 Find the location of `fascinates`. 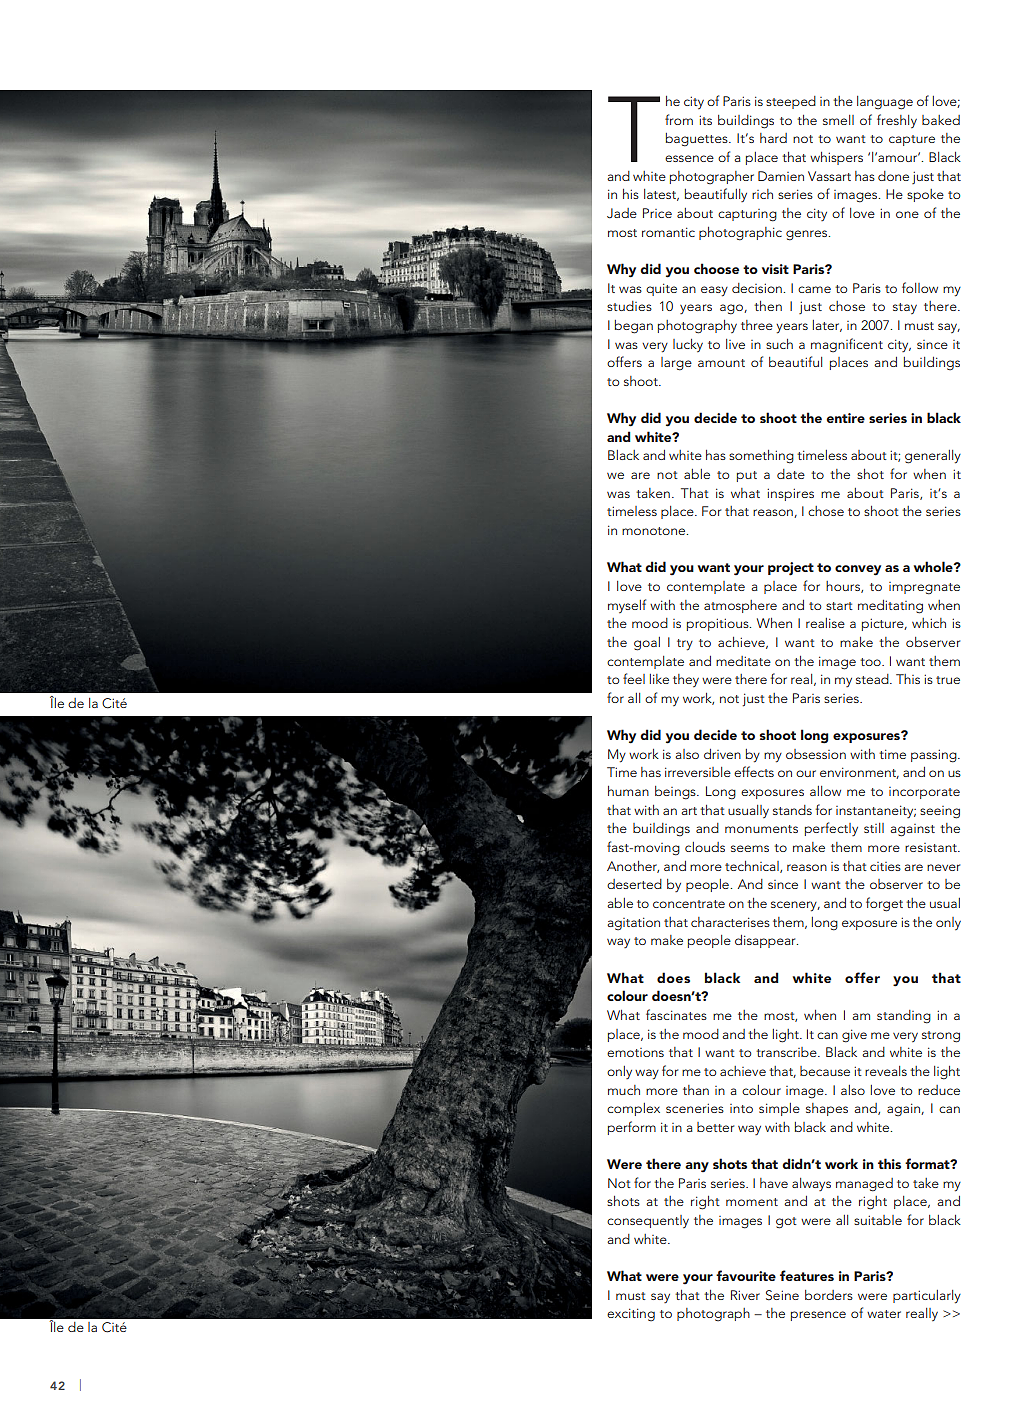

fascinates is located at coordinates (676, 1014).
